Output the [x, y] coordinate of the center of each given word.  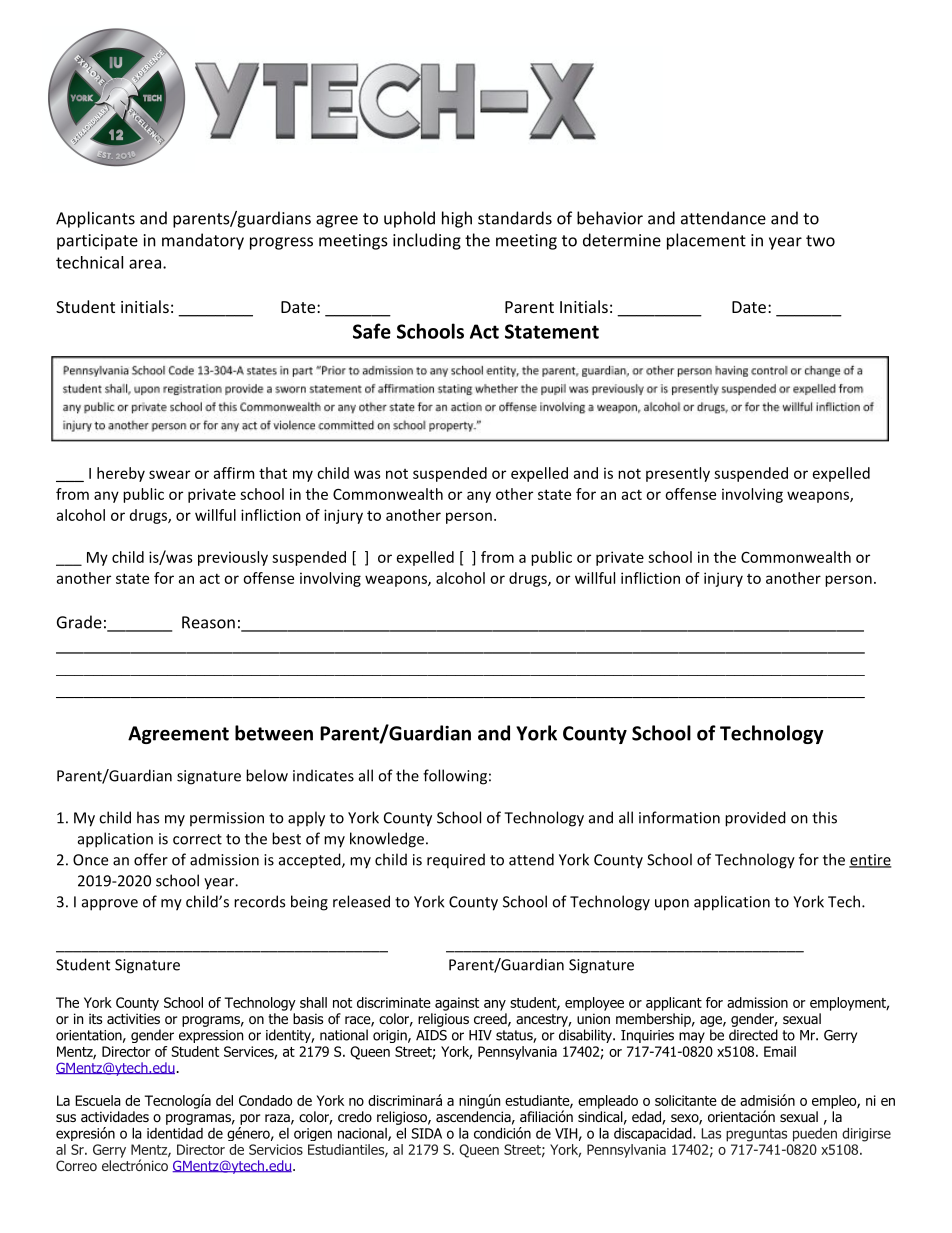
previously [233, 558]
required [456, 861]
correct [197, 839]
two [820, 241]
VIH [566, 1133]
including [427, 241]
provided [755, 819]
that [273, 473]
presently [678, 474]
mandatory [203, 241]
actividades [115, 1116]
